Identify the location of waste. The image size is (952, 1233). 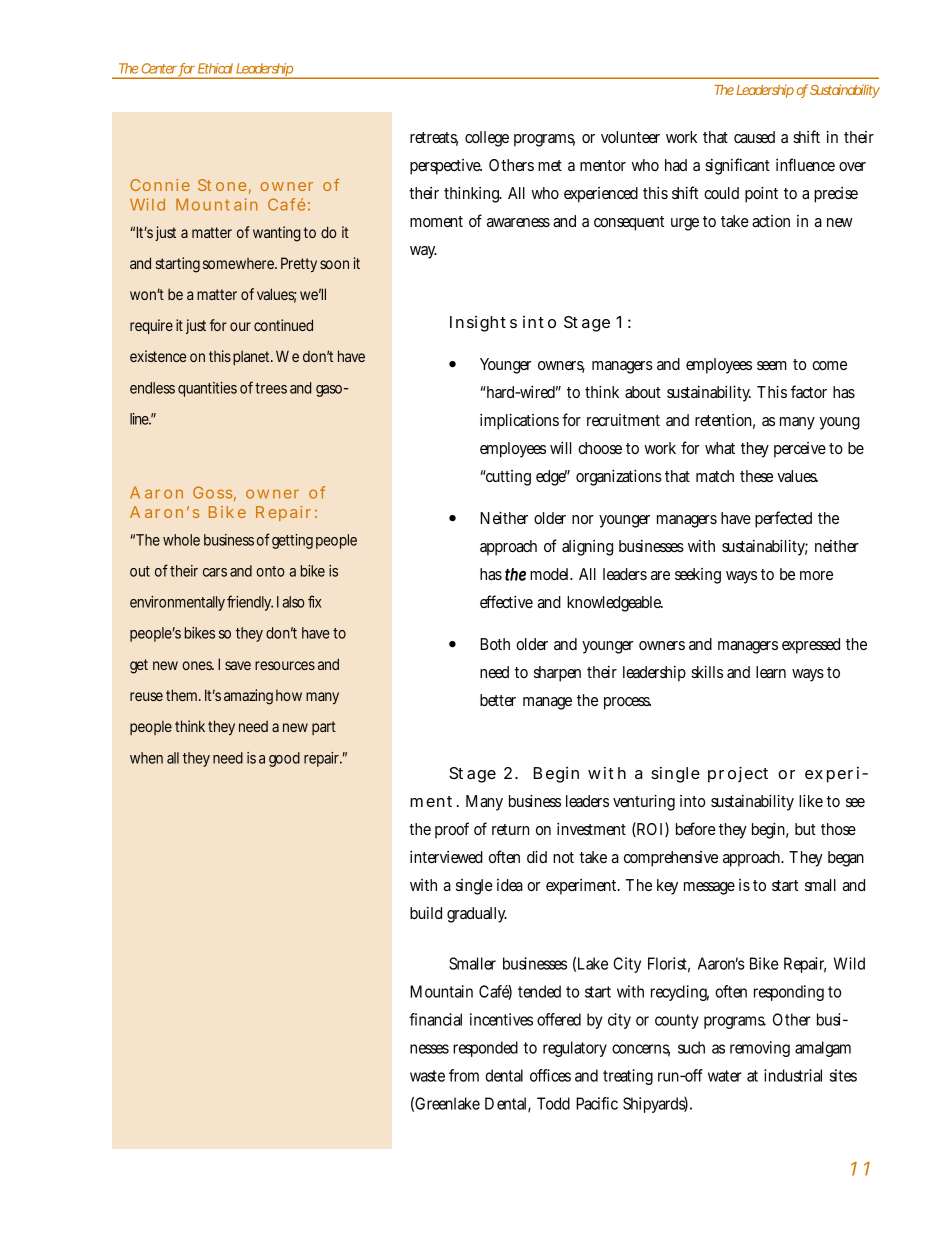
(427, 1076).
